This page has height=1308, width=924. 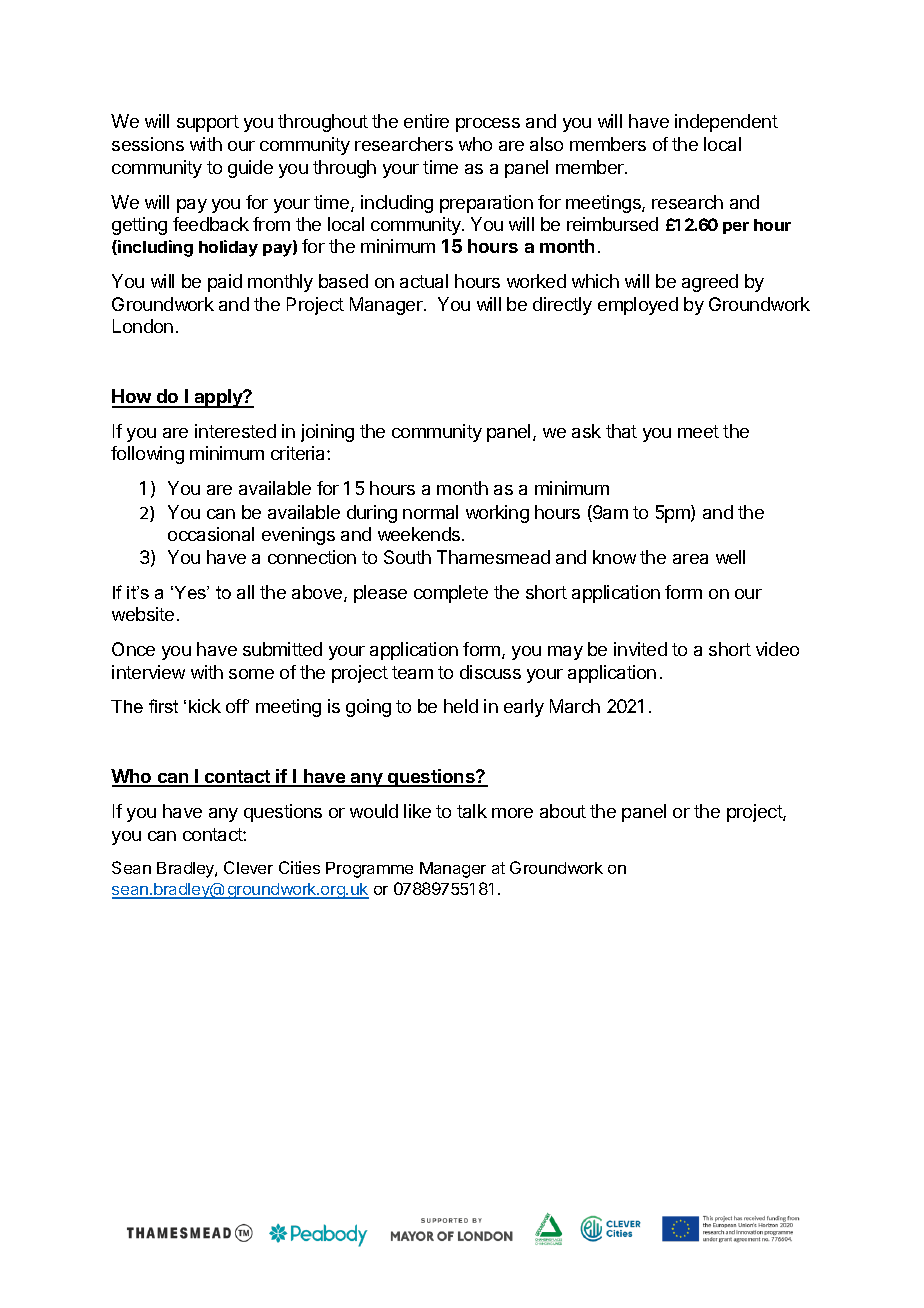 I want to click on process, so click(x=488, y=125).
